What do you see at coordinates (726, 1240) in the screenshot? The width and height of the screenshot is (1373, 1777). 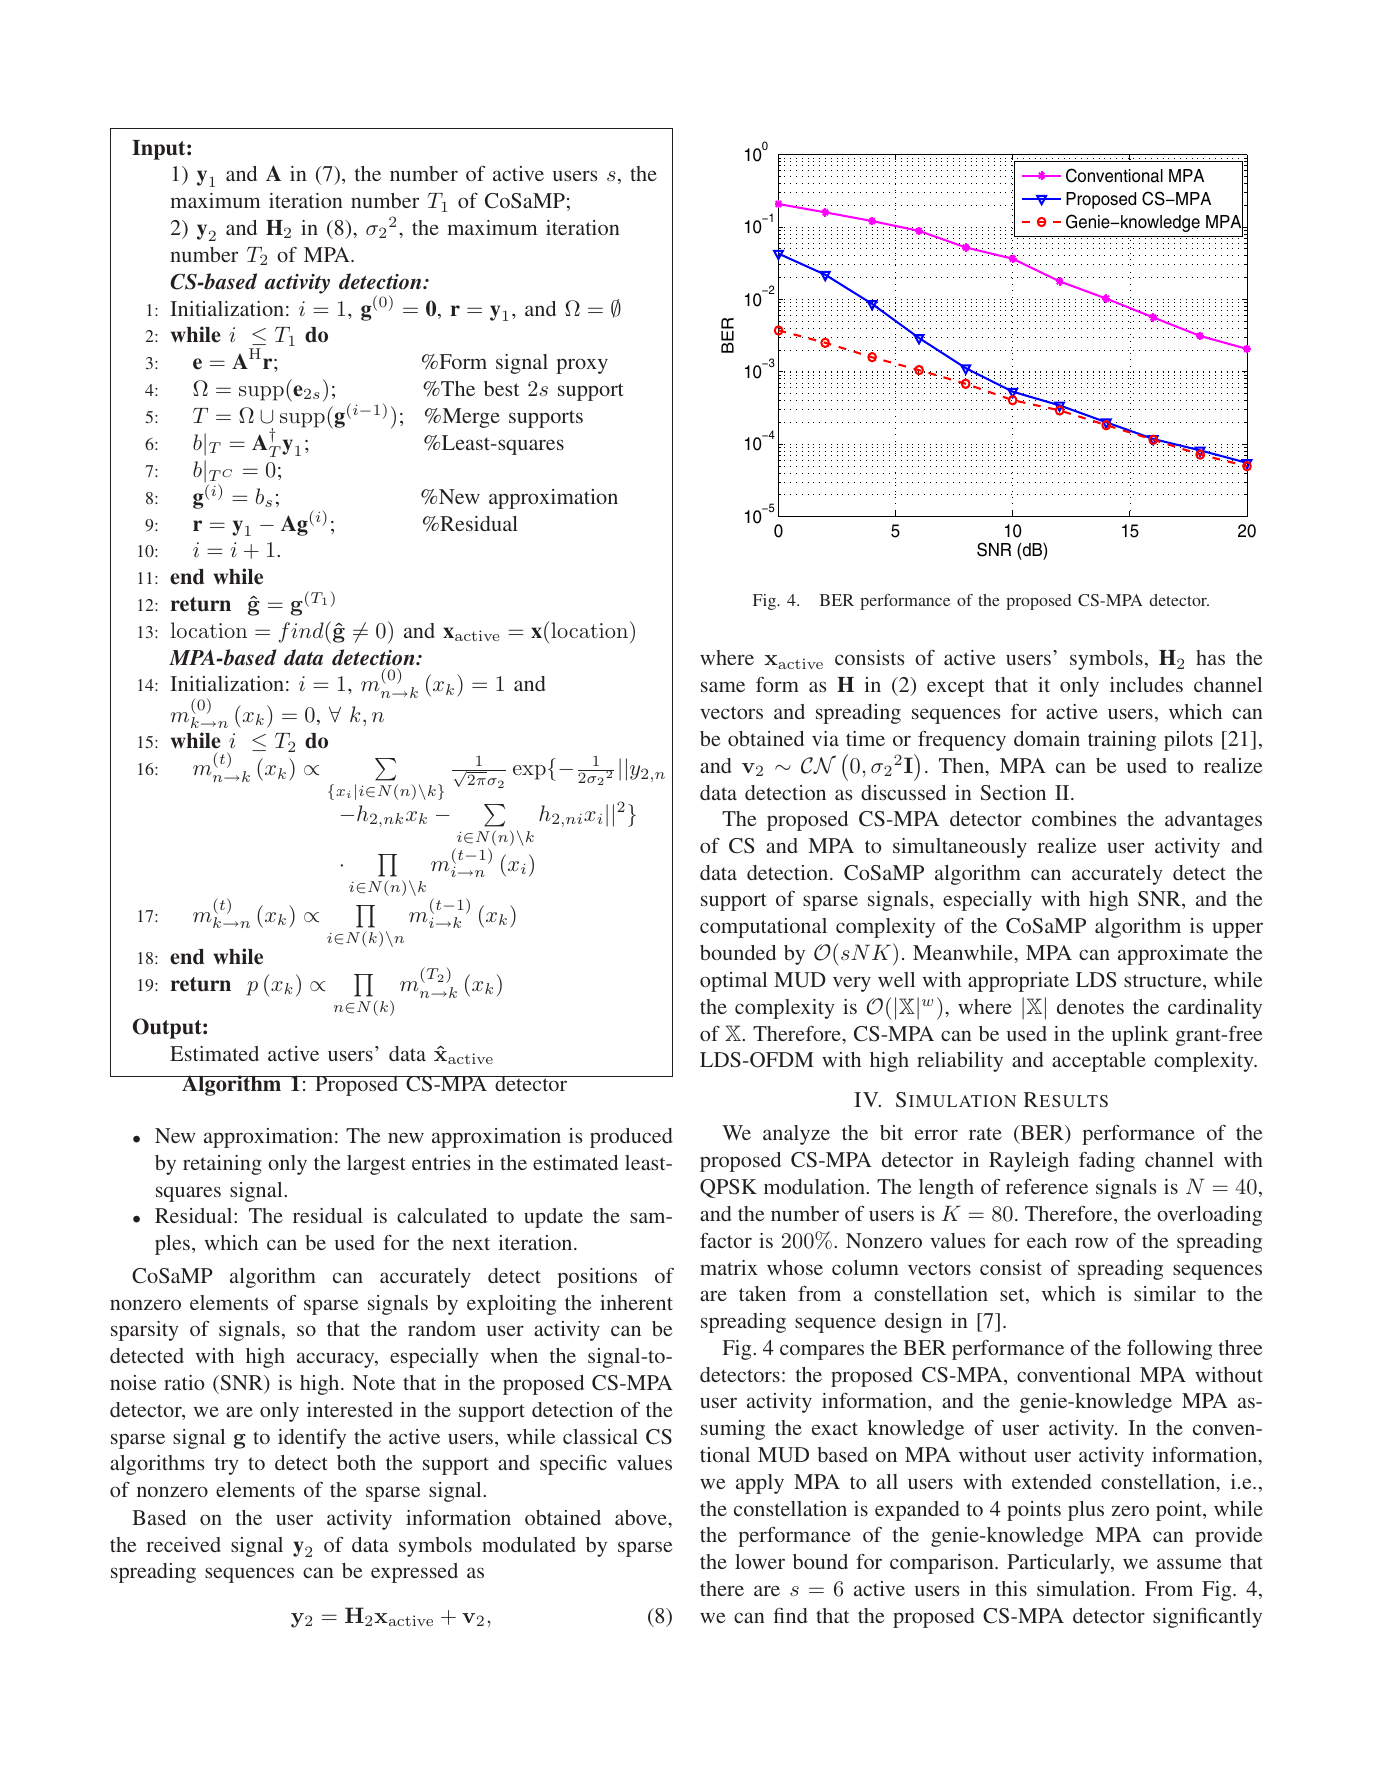 I see `factor` at bounding box center [726, 1240].
